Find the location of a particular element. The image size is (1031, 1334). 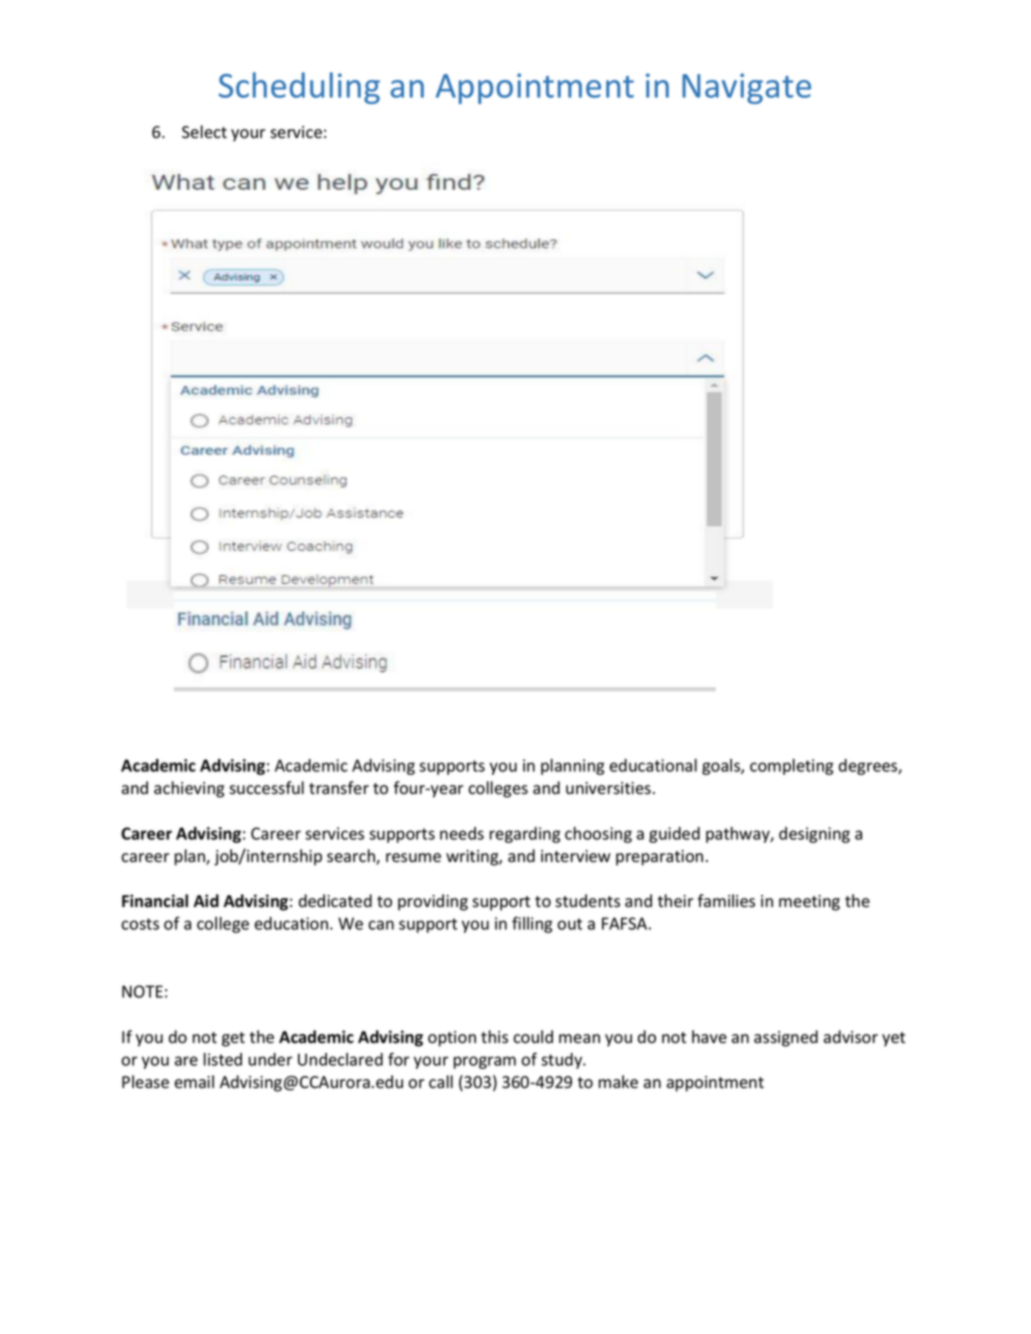

regarding is located at coordinates (525, 835).
